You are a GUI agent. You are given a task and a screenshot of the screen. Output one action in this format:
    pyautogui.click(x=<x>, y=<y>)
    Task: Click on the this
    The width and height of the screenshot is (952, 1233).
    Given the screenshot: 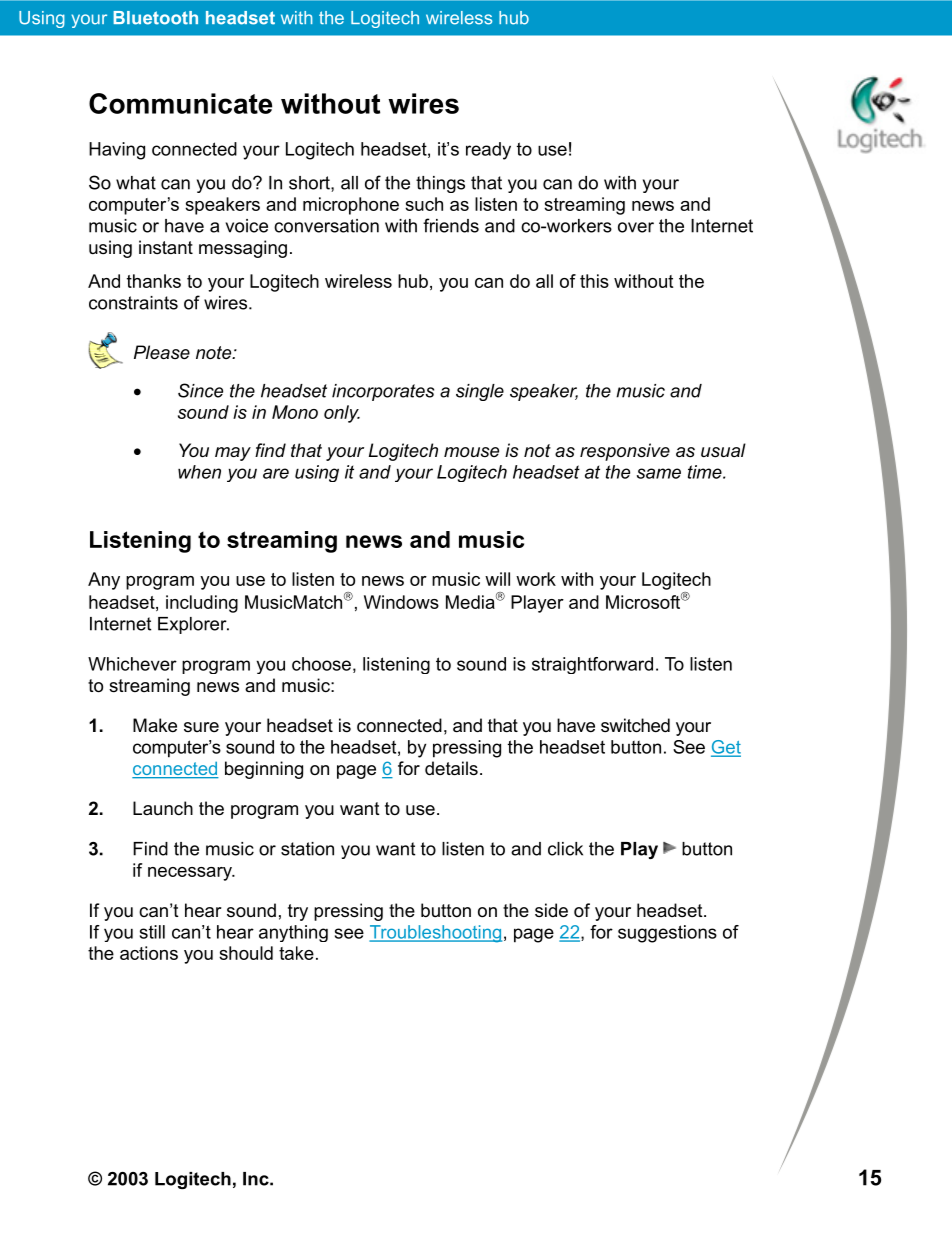 What is the action you would take?
    pyautogui.click(x=594, y=281)
